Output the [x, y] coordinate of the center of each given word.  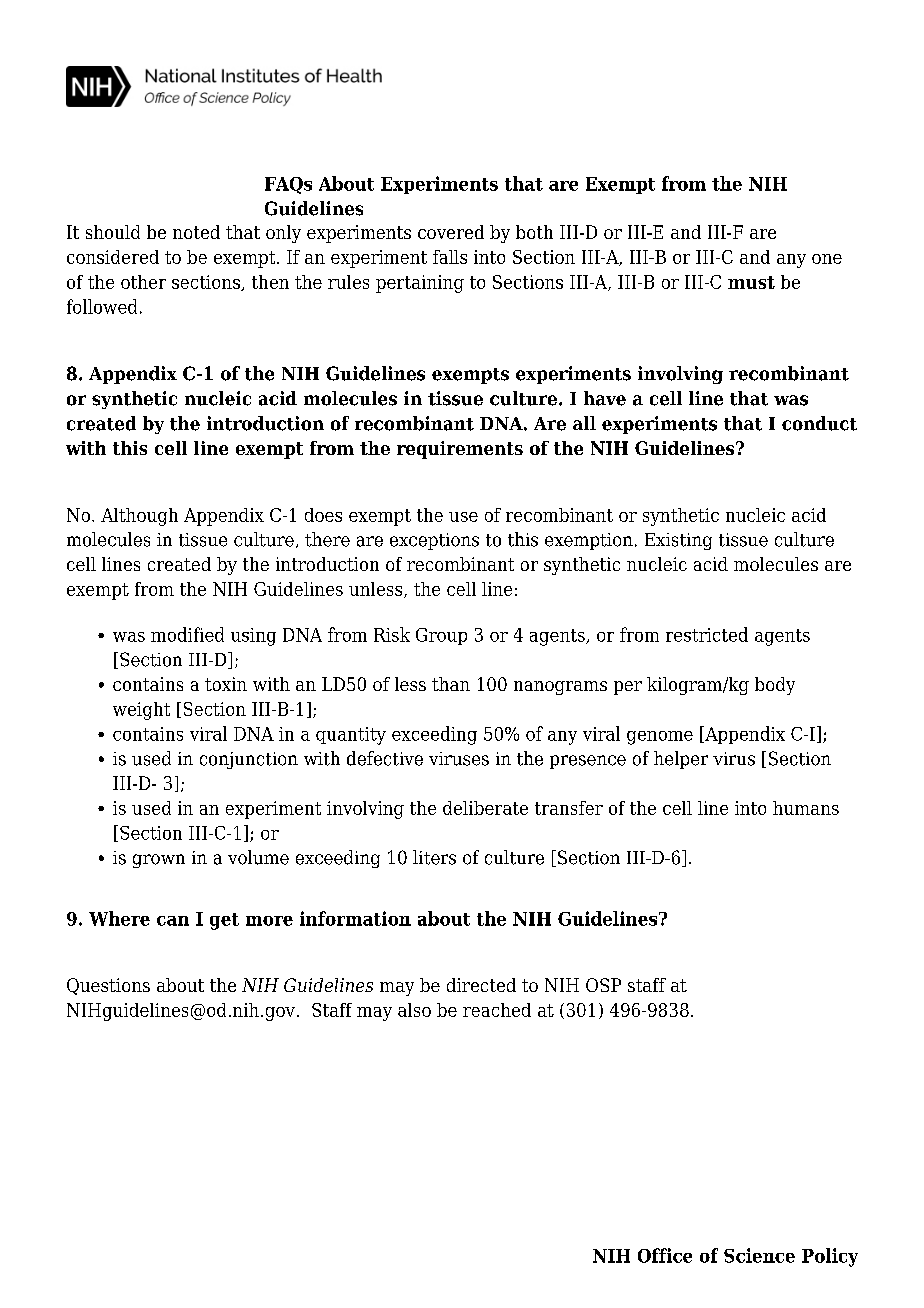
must [751, 282]
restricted [707, 634]
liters [434, 857]
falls [450, 257]
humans [806, 808]
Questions [108, 986]
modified [187, 634]
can [173, 921]
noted [196, 232]
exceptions [434, 541]
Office [665, 1255]
